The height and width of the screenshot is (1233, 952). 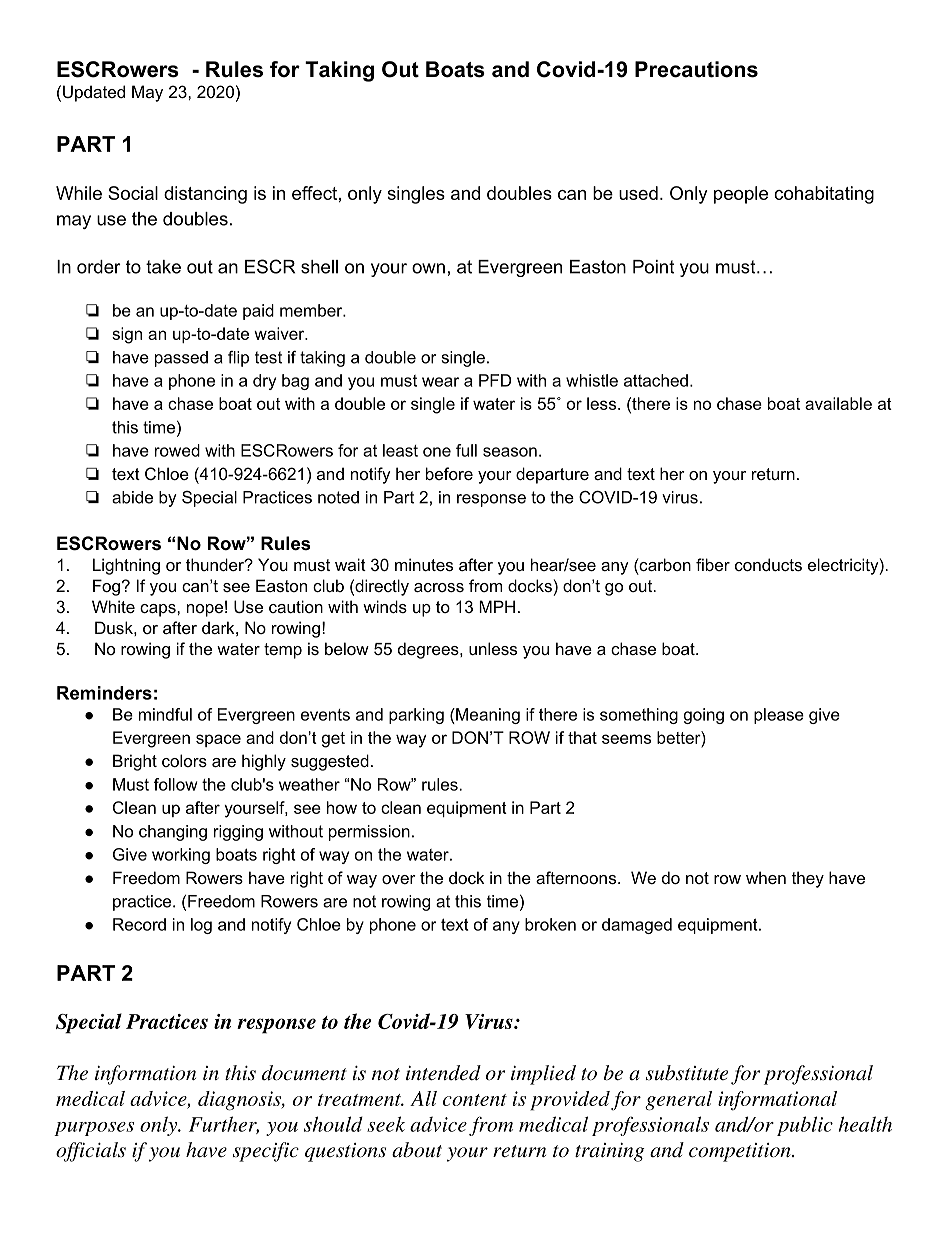 I want to click on people, so click(x=741, y=195).
